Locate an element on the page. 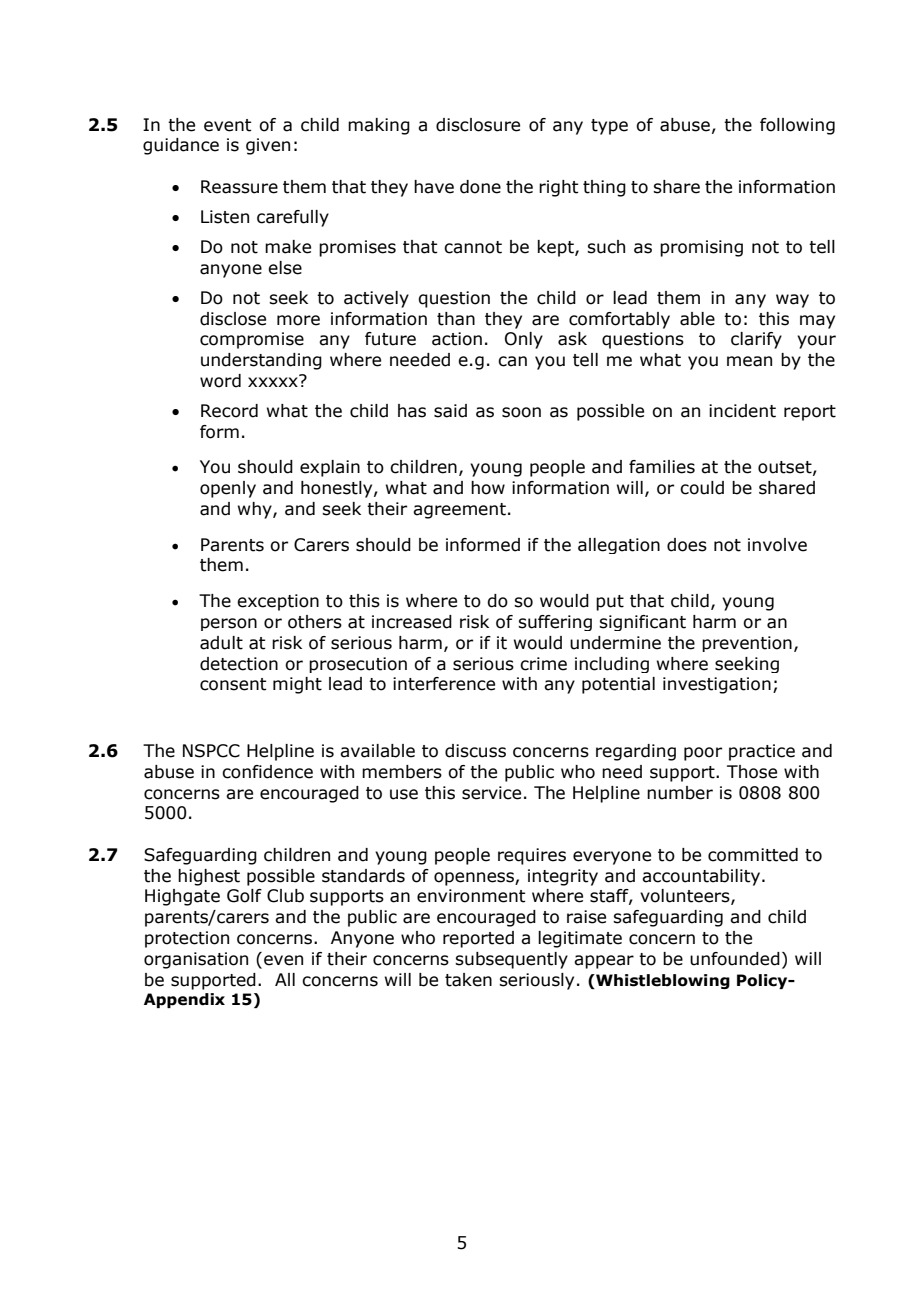 The height and width of the page is (1308, 924). given is located at coordinates (268, 146).
